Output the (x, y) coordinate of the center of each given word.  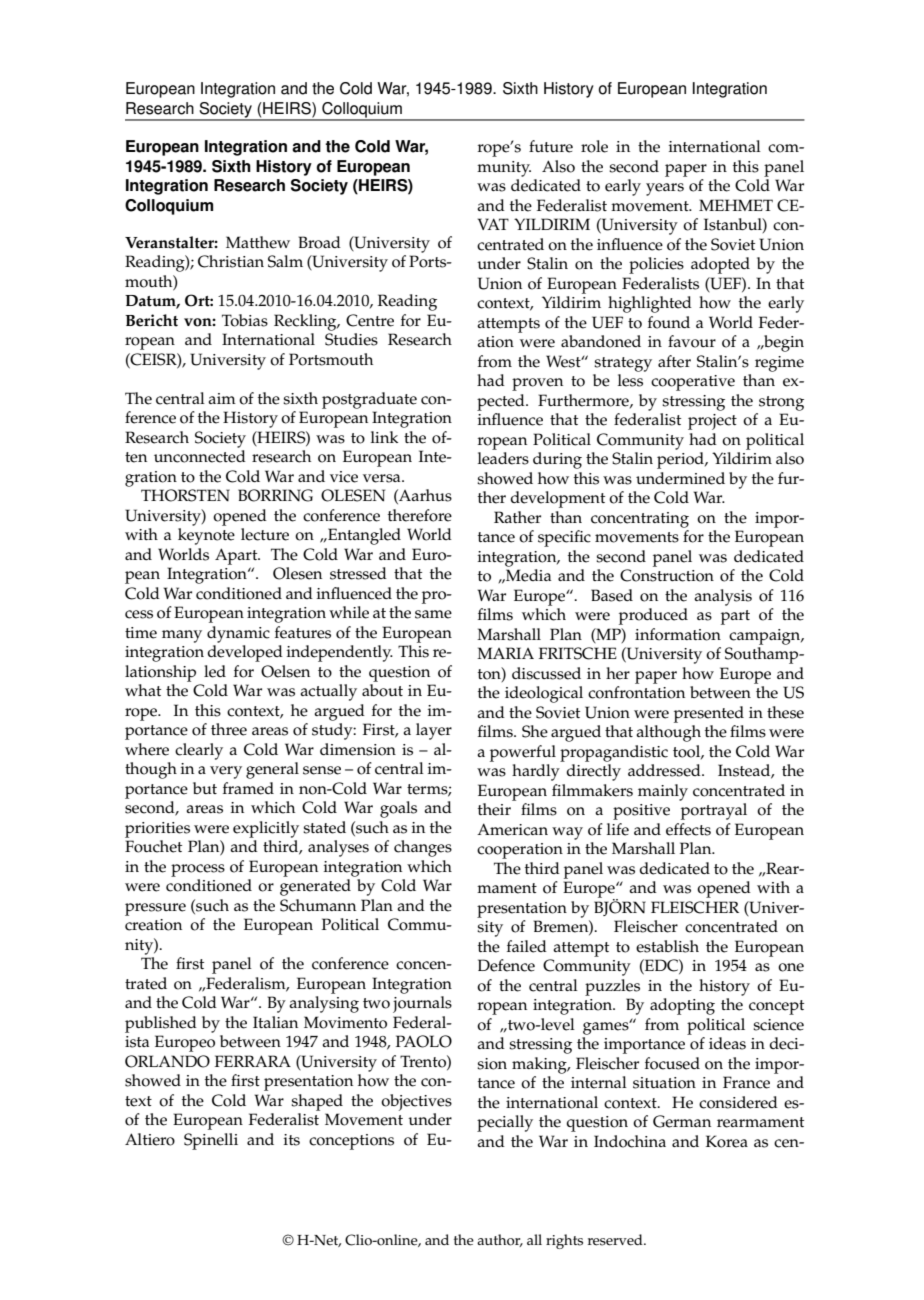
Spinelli (211, 1141)
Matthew (258, 242)
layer (434, 731)
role (594, 146)
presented (709, 714)
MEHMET (736, 205)
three (229, 729)
